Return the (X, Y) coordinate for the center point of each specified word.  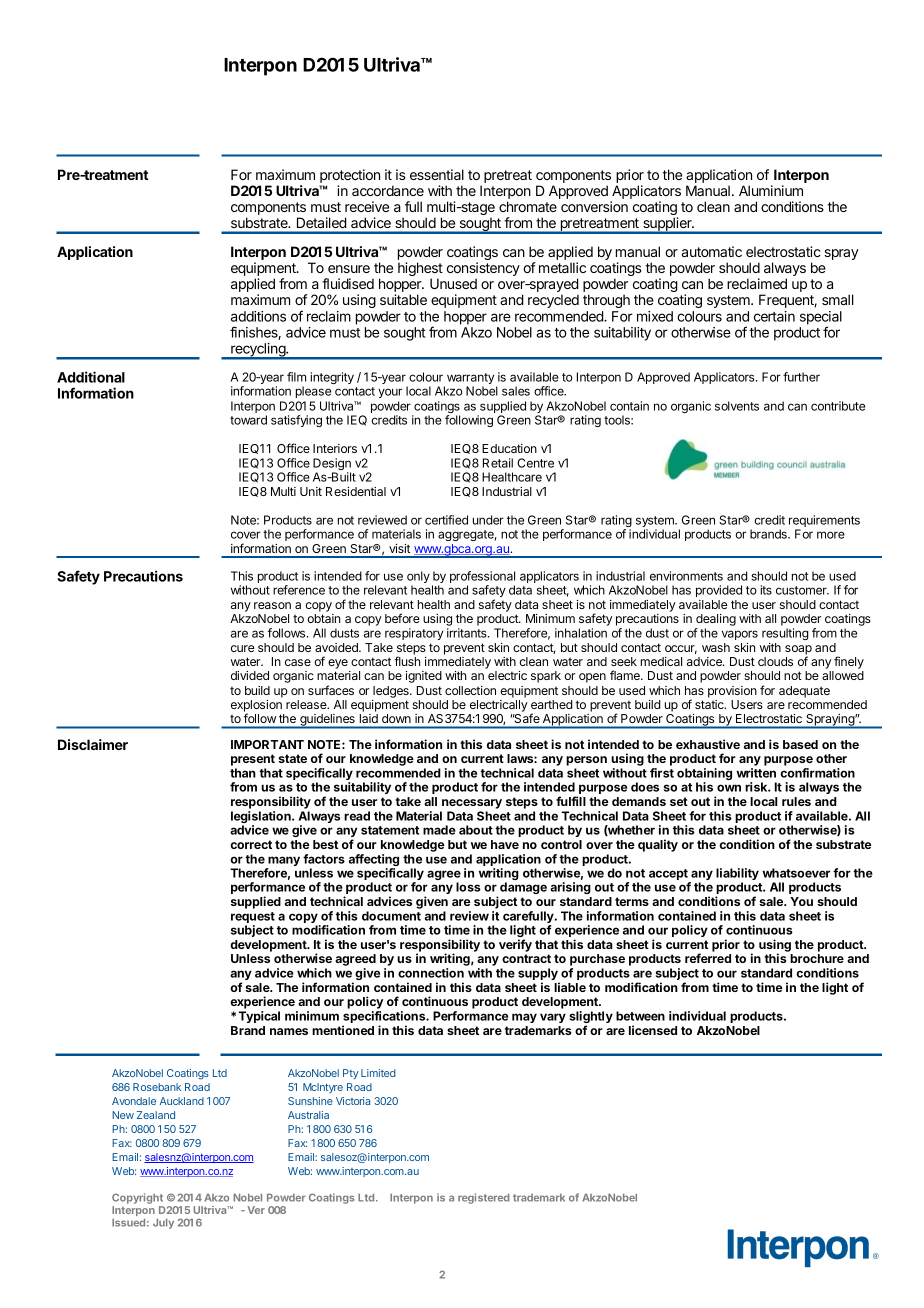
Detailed (321, 222)
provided (719, 591)
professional (482, 578)
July (163, 1224)
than (243, 773)
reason (272, 605)
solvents (737, 406)
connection (431, 973)
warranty (469, 380)
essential (437, 174)
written (756, 773)
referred (708, 958)
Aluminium (771, 190)
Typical (259, 1017)
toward (248, 420)
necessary (472, 804)
